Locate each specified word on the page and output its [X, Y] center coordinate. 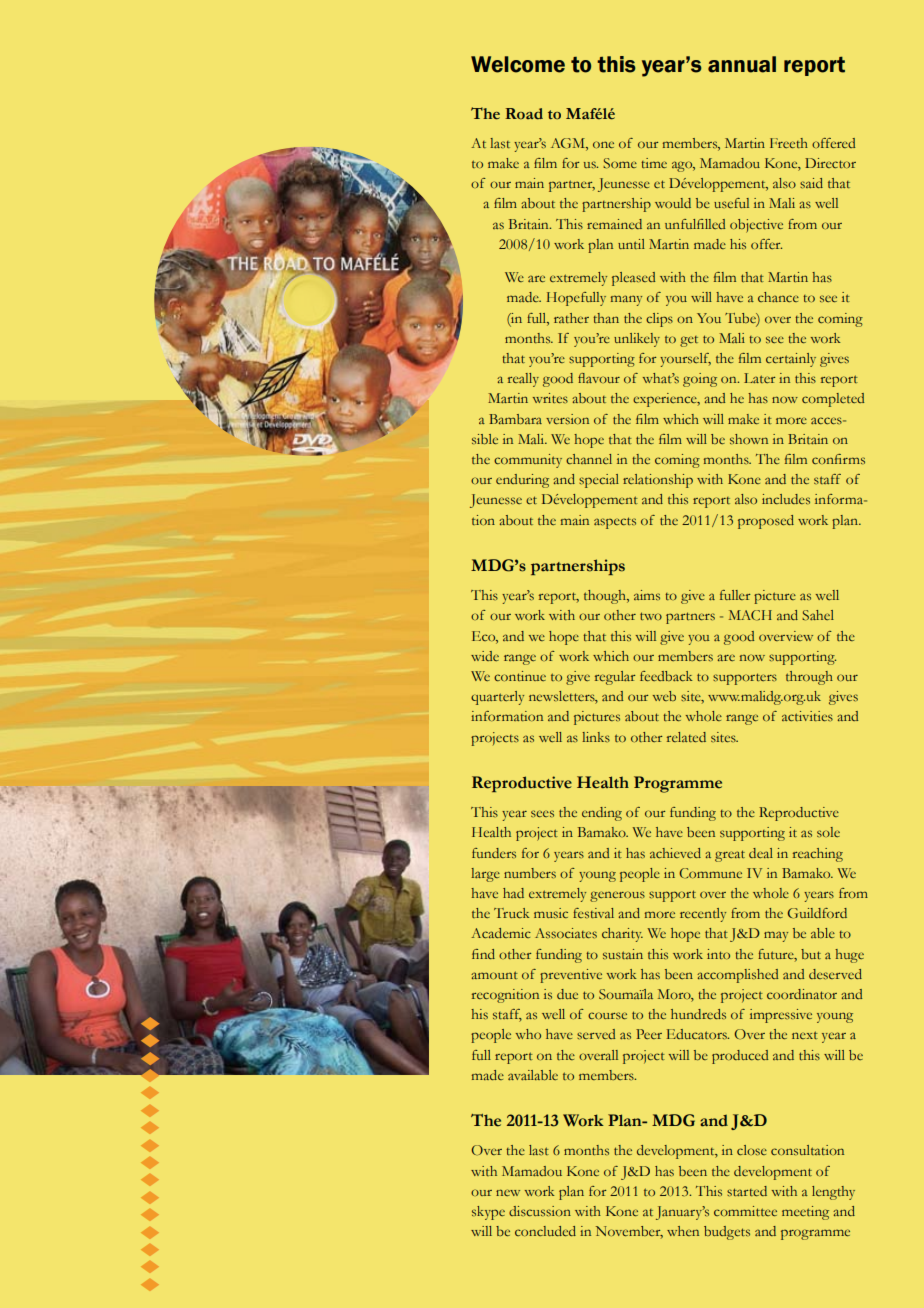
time [654, 163]
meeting [805, 1213]
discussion [540, 1211]
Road [524, 114]
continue [520, 676]
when [683, 1231]
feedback [666, 676]
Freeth [789, 143]
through [809, 678]
